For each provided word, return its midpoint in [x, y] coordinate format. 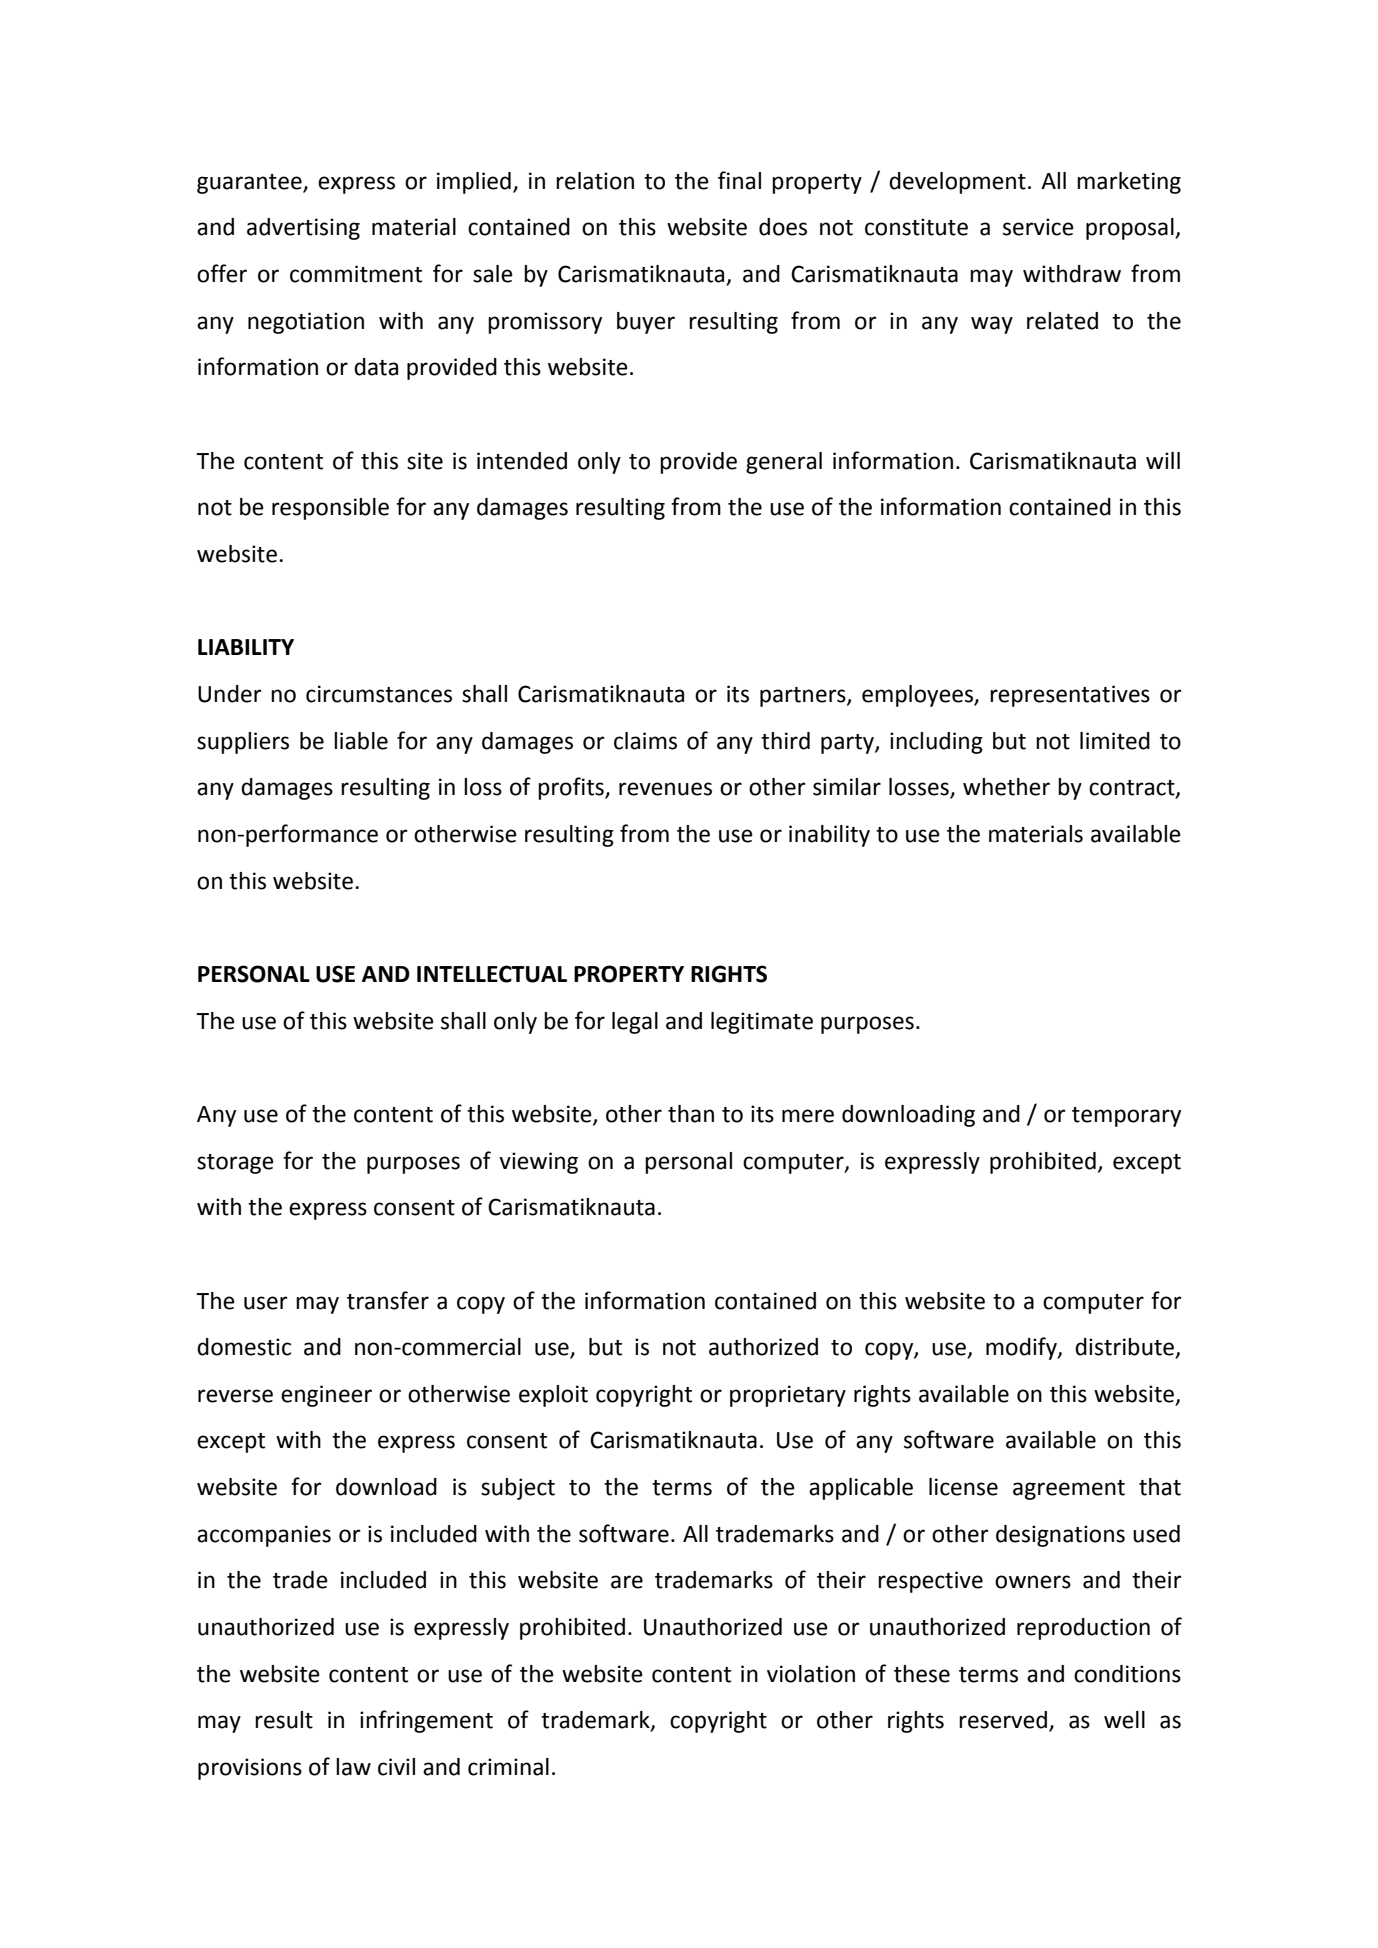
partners [804, 697]
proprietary [788, 1396]
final [739, 180]
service [1038, 227]
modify [1022, 1348]
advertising [303, 229]
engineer [326, 1396]
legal [635, 1023]
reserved [1003, 1720]
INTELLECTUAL [492, 974]
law [353, 1767]
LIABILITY [246, 647]
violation [811, 1674]
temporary [1126, 1117]
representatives [1070, 696]
